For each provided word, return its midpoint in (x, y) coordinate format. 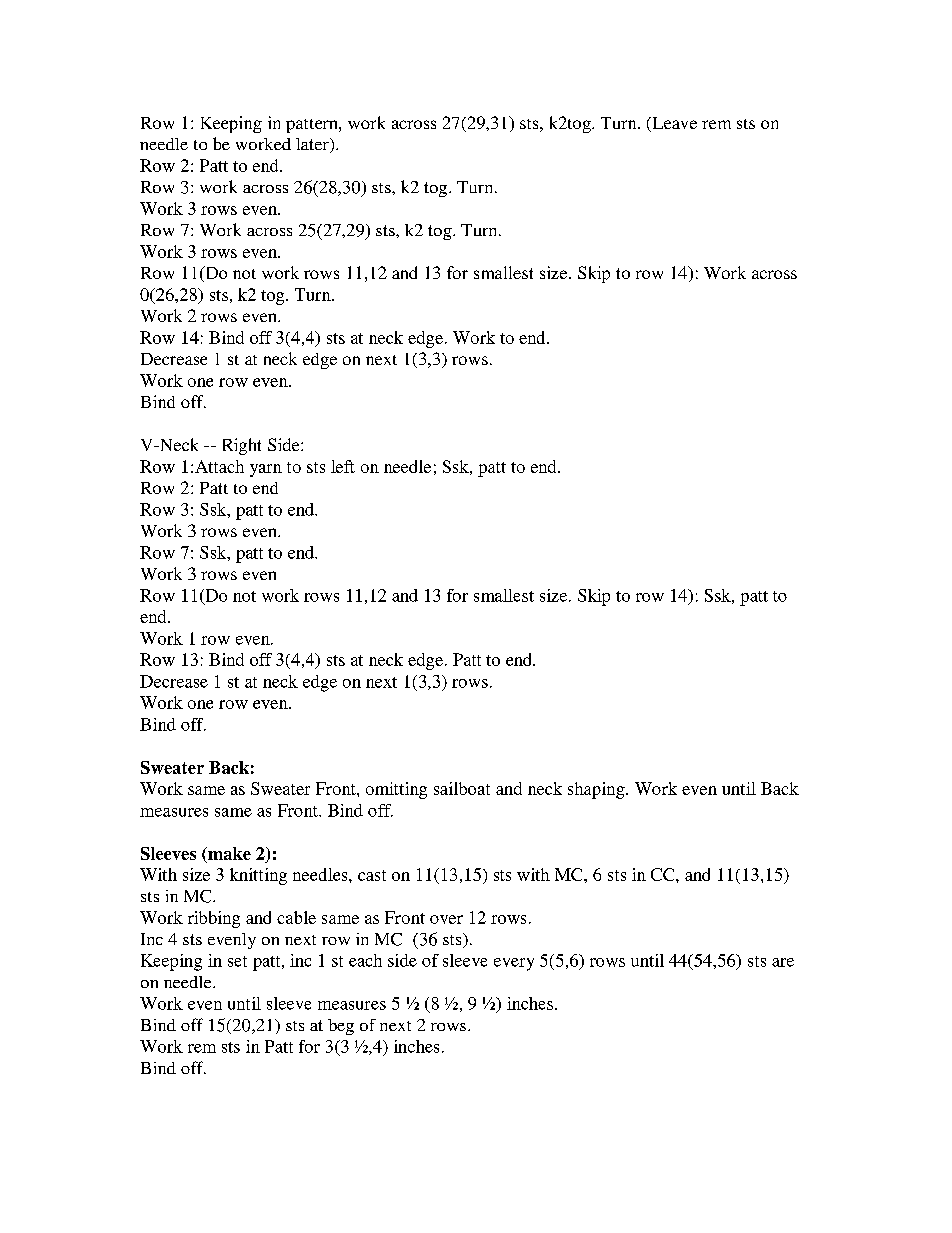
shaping (597, 790)
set (237, 961)
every (514, 964)
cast (372, 875)
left (343, 466)
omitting (396, 790)
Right (242, 446)
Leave (673, 124)
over (446, 919)
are (783, 962)
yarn (266, 470)
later (313, 145)
